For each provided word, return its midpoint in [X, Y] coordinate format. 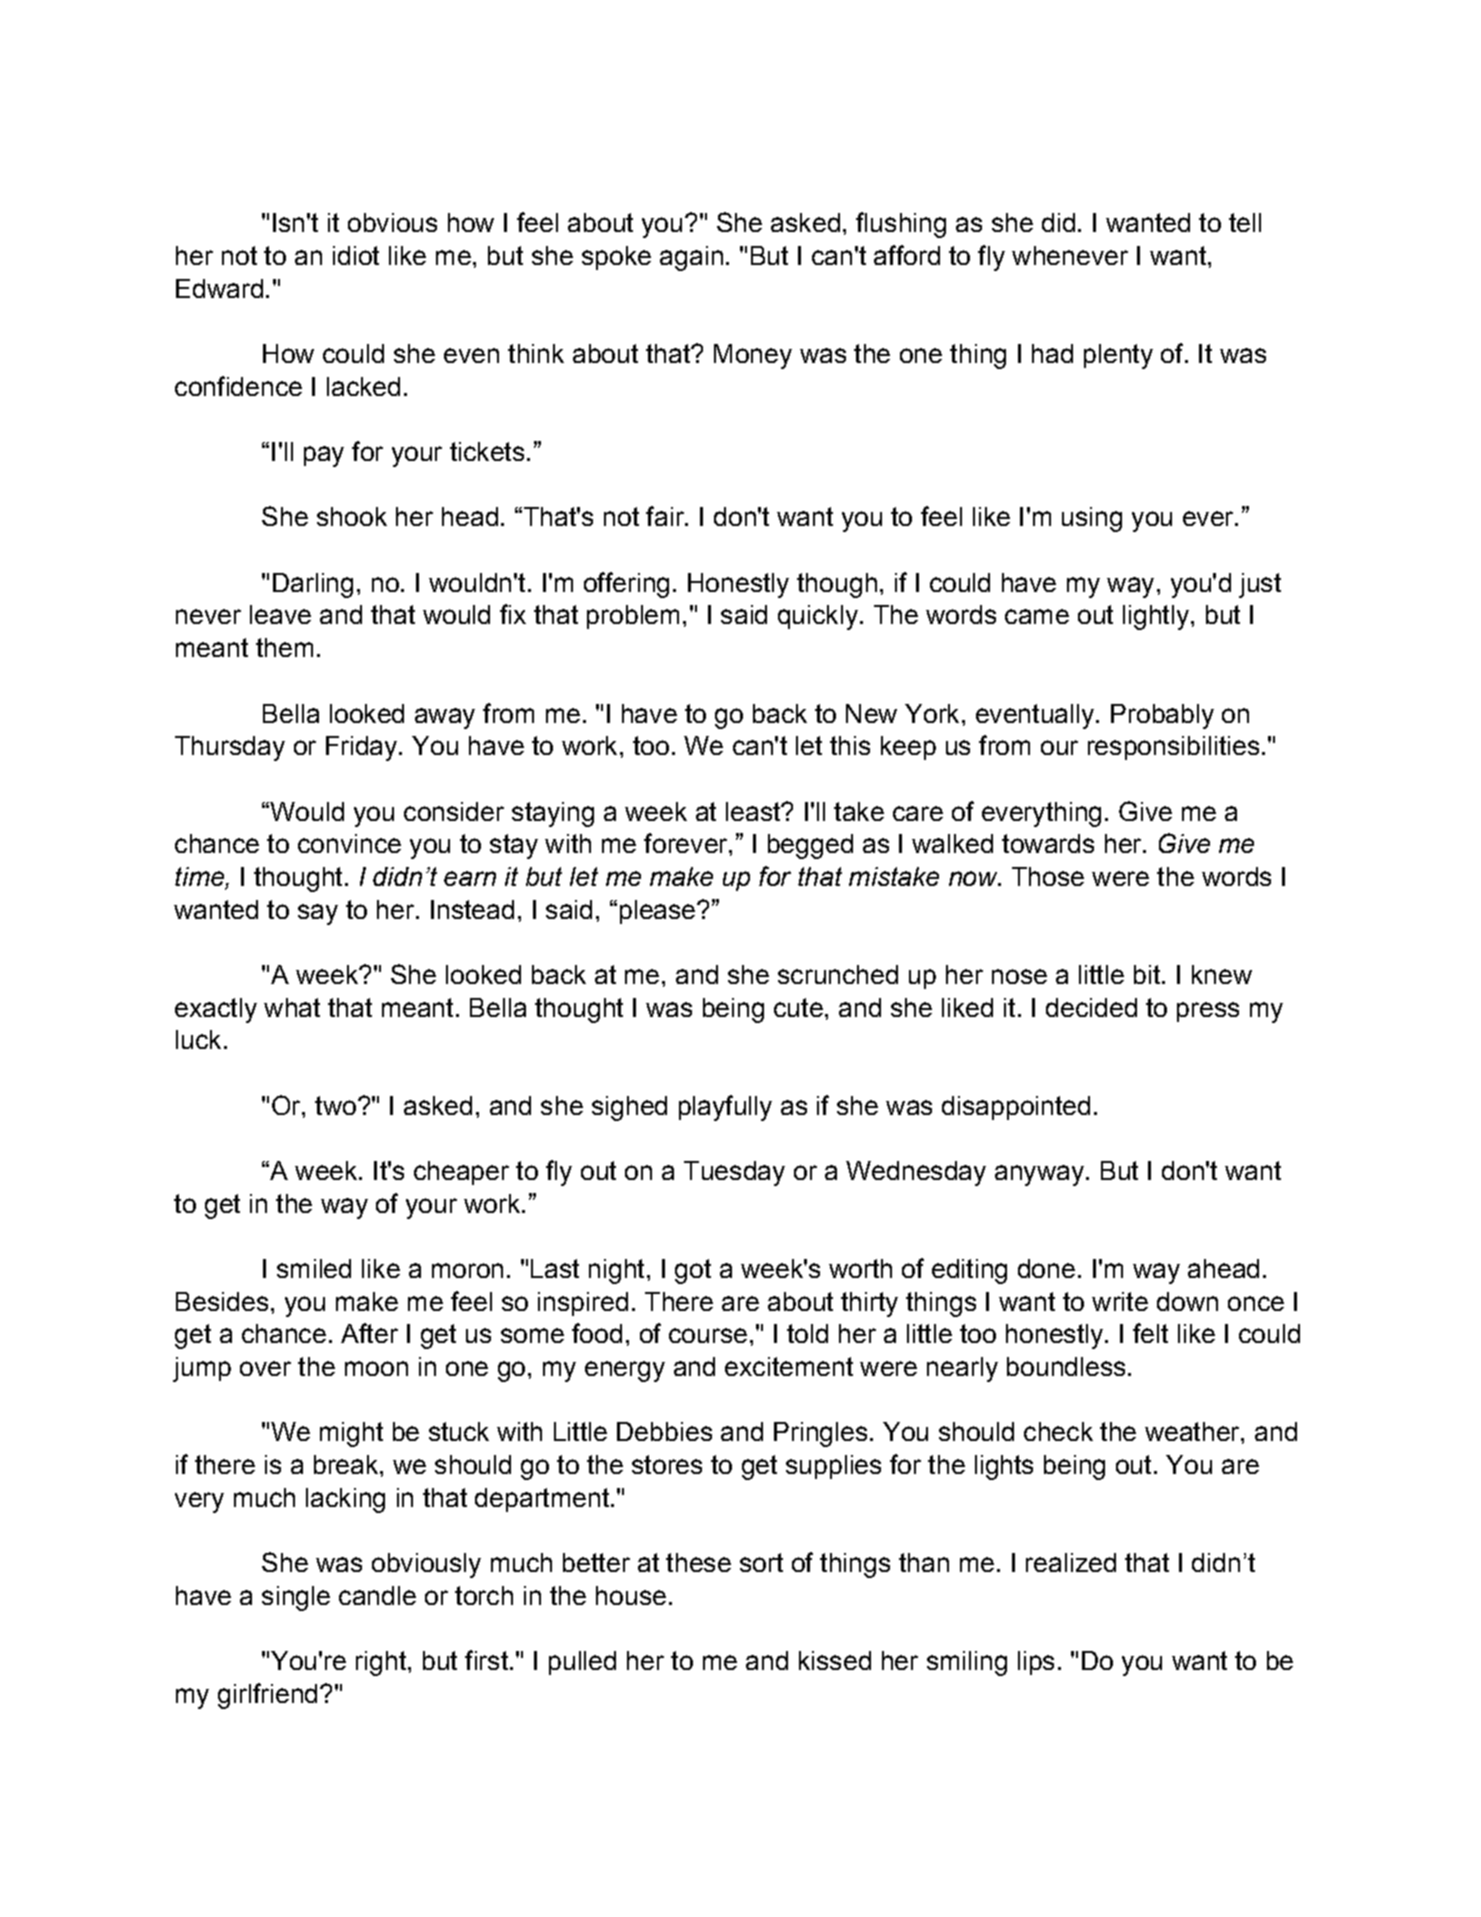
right [381, 1663]
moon [376, 1368]
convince [349, 843]
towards [1048, 843]
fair [666, 516]
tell [1245, 222]
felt [1150, 1333]
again [691, 258]
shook [352, 516]
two [335, 1105]
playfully [725, 1108]
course [708, 1335]
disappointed [1016, 1108]
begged [810, 846]
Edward [219, 288]
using [1092, 519]
